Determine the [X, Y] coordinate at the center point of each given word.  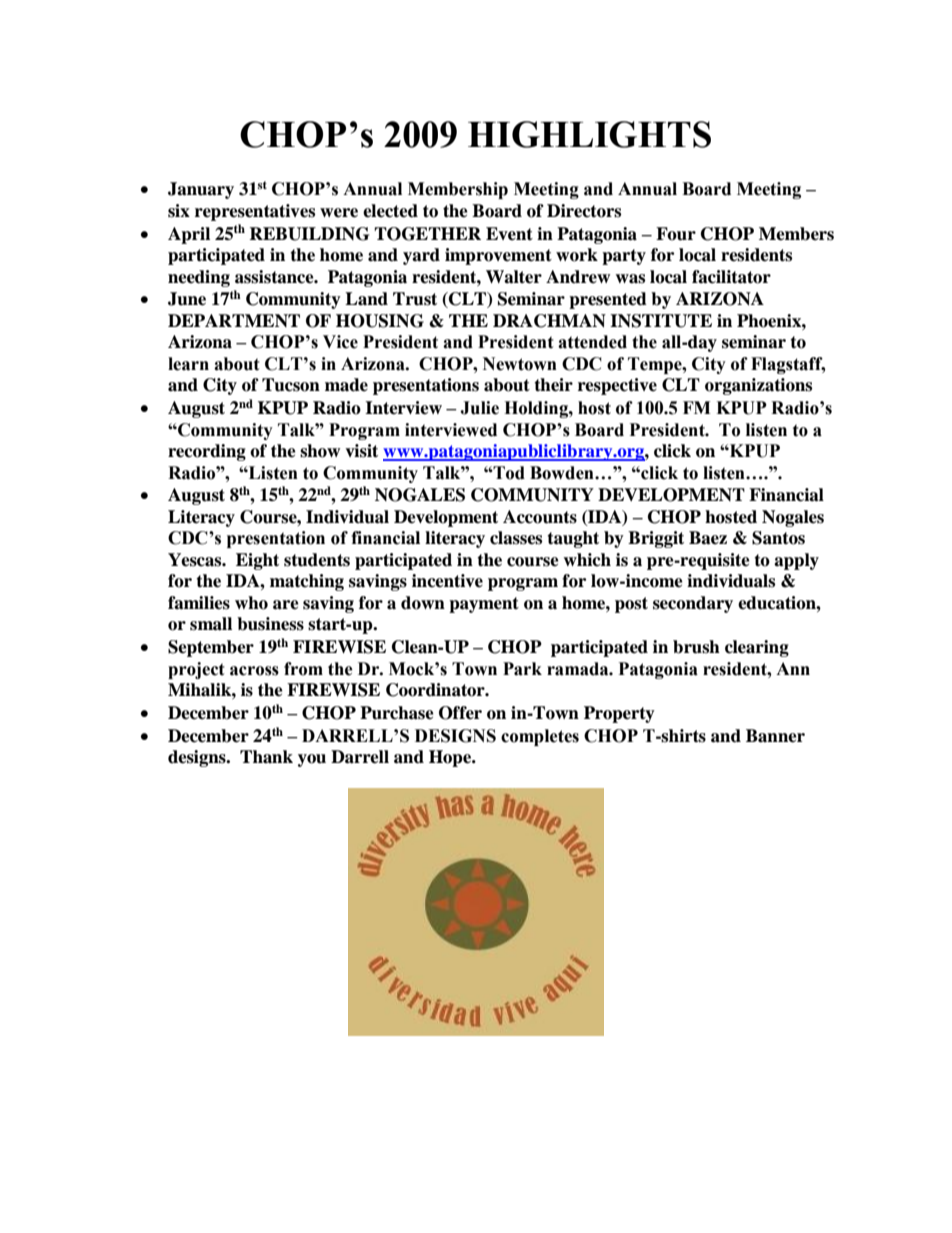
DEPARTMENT [234, 320]
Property [619, 714]
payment [484, 605]
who [251, 603]
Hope [451, 758]
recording [207, 452]
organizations [758, 386]
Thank [266, 757]
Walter [514, 277]
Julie [479, 408]
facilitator [731, 277]
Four [676, 234]
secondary [693, 604]
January [201, 190]
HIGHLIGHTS [589, 134]
